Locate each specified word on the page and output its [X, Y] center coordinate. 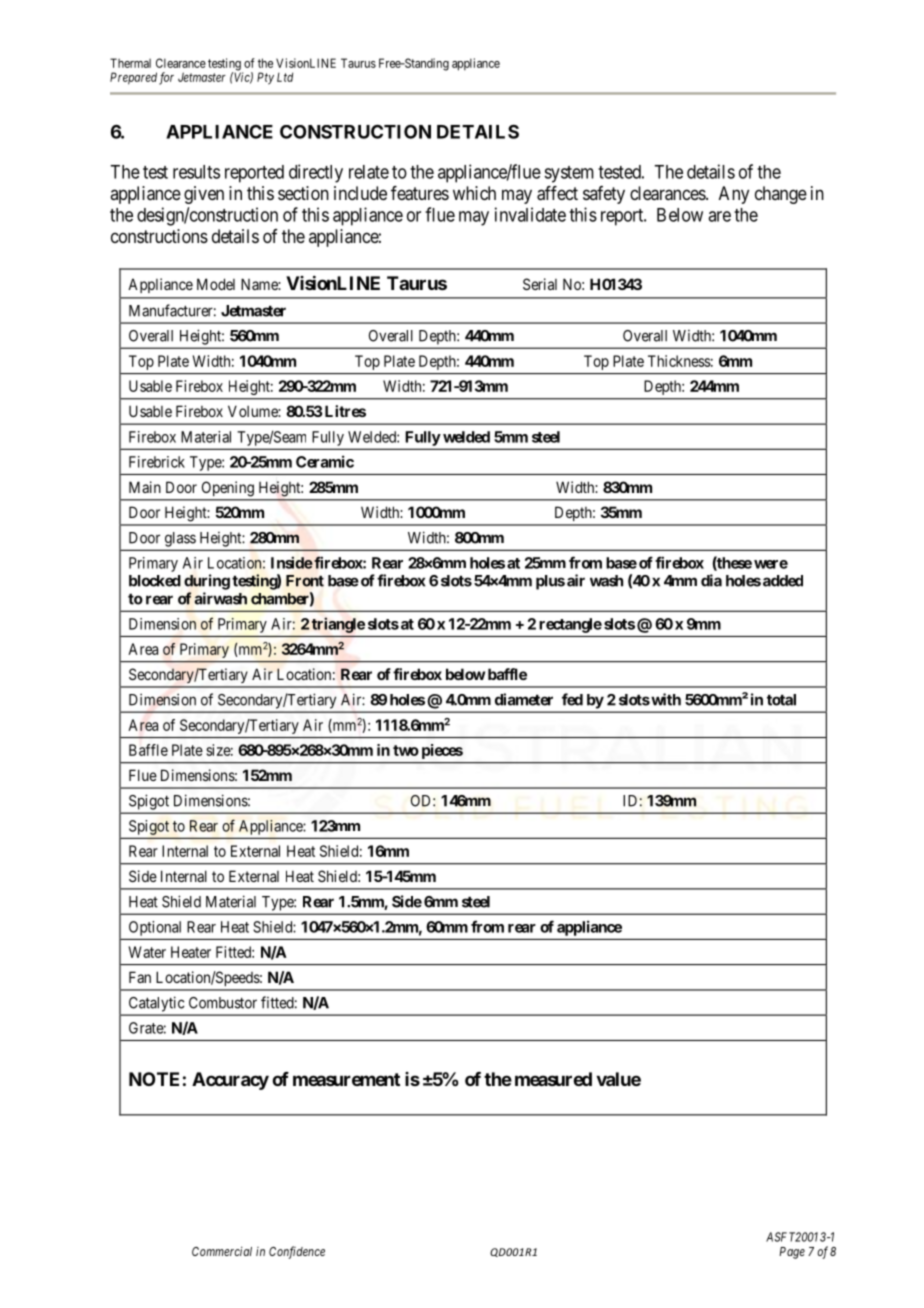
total [781, 700]
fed [572, 699]
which [474, 193]
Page [792, 1253]
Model [216, 284]
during [207, 582]
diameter [524, 699]
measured [553, 1079]
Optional [155, 928]
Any [734, 195]
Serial [540, 284]
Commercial [222, 1251]
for [166, 78]
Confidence [297, 1252]
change [781, 195]
